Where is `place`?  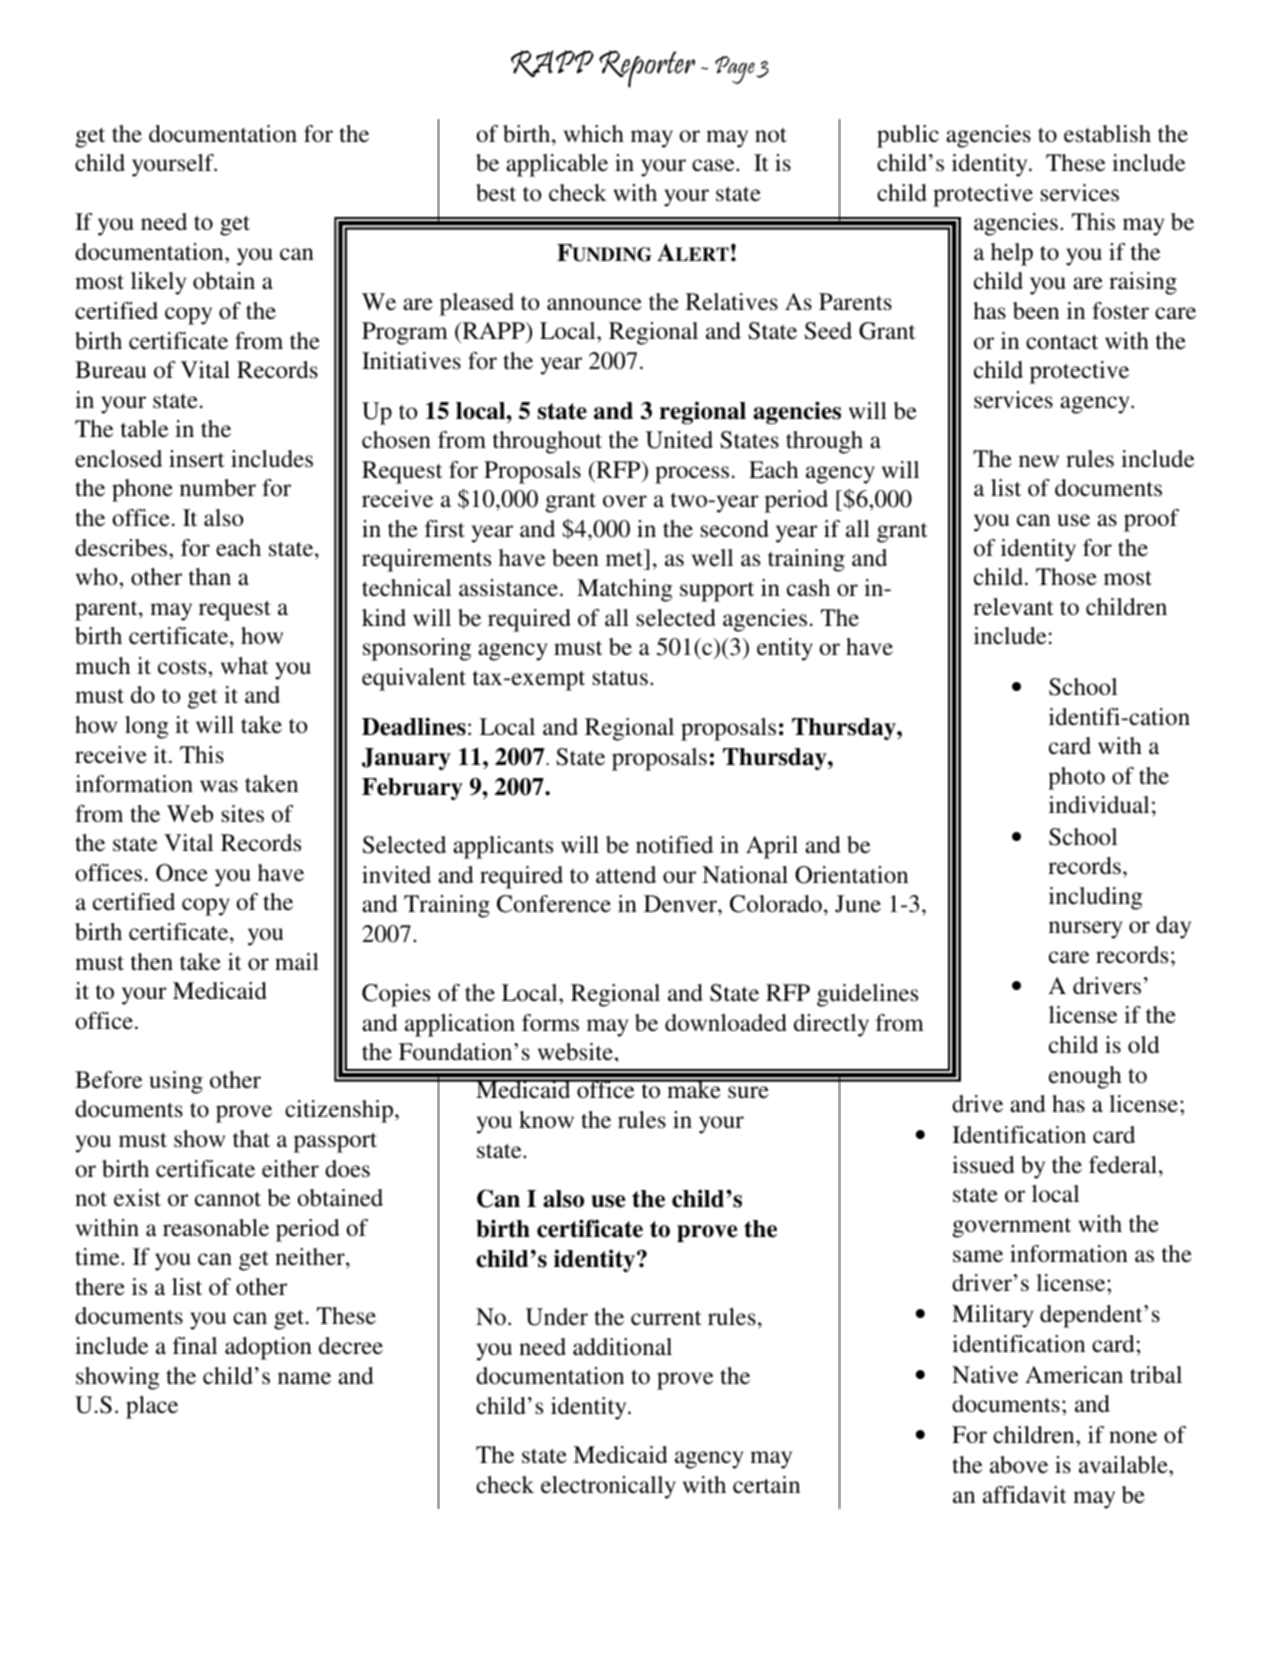
place is located at coordinates (152, 1407).
